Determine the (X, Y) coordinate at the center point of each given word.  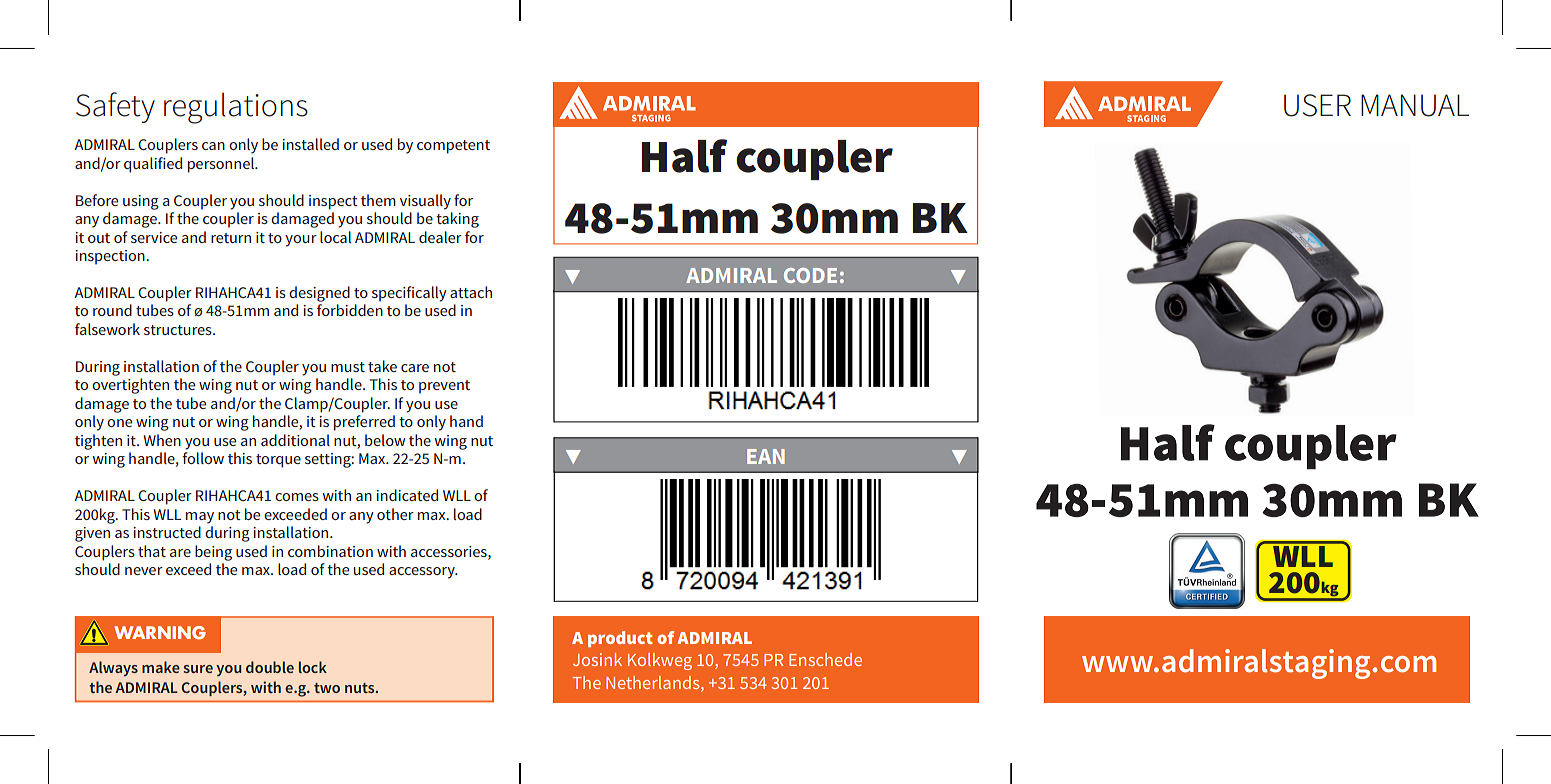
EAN (766, 456)
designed (319, 294)
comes (297, 497)
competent (453, 147)
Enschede (825, 659)
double (270, 667)
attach (471, 292)
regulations (236, 108)
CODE (810, 275)
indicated (407, 495)
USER (1317, 105)
